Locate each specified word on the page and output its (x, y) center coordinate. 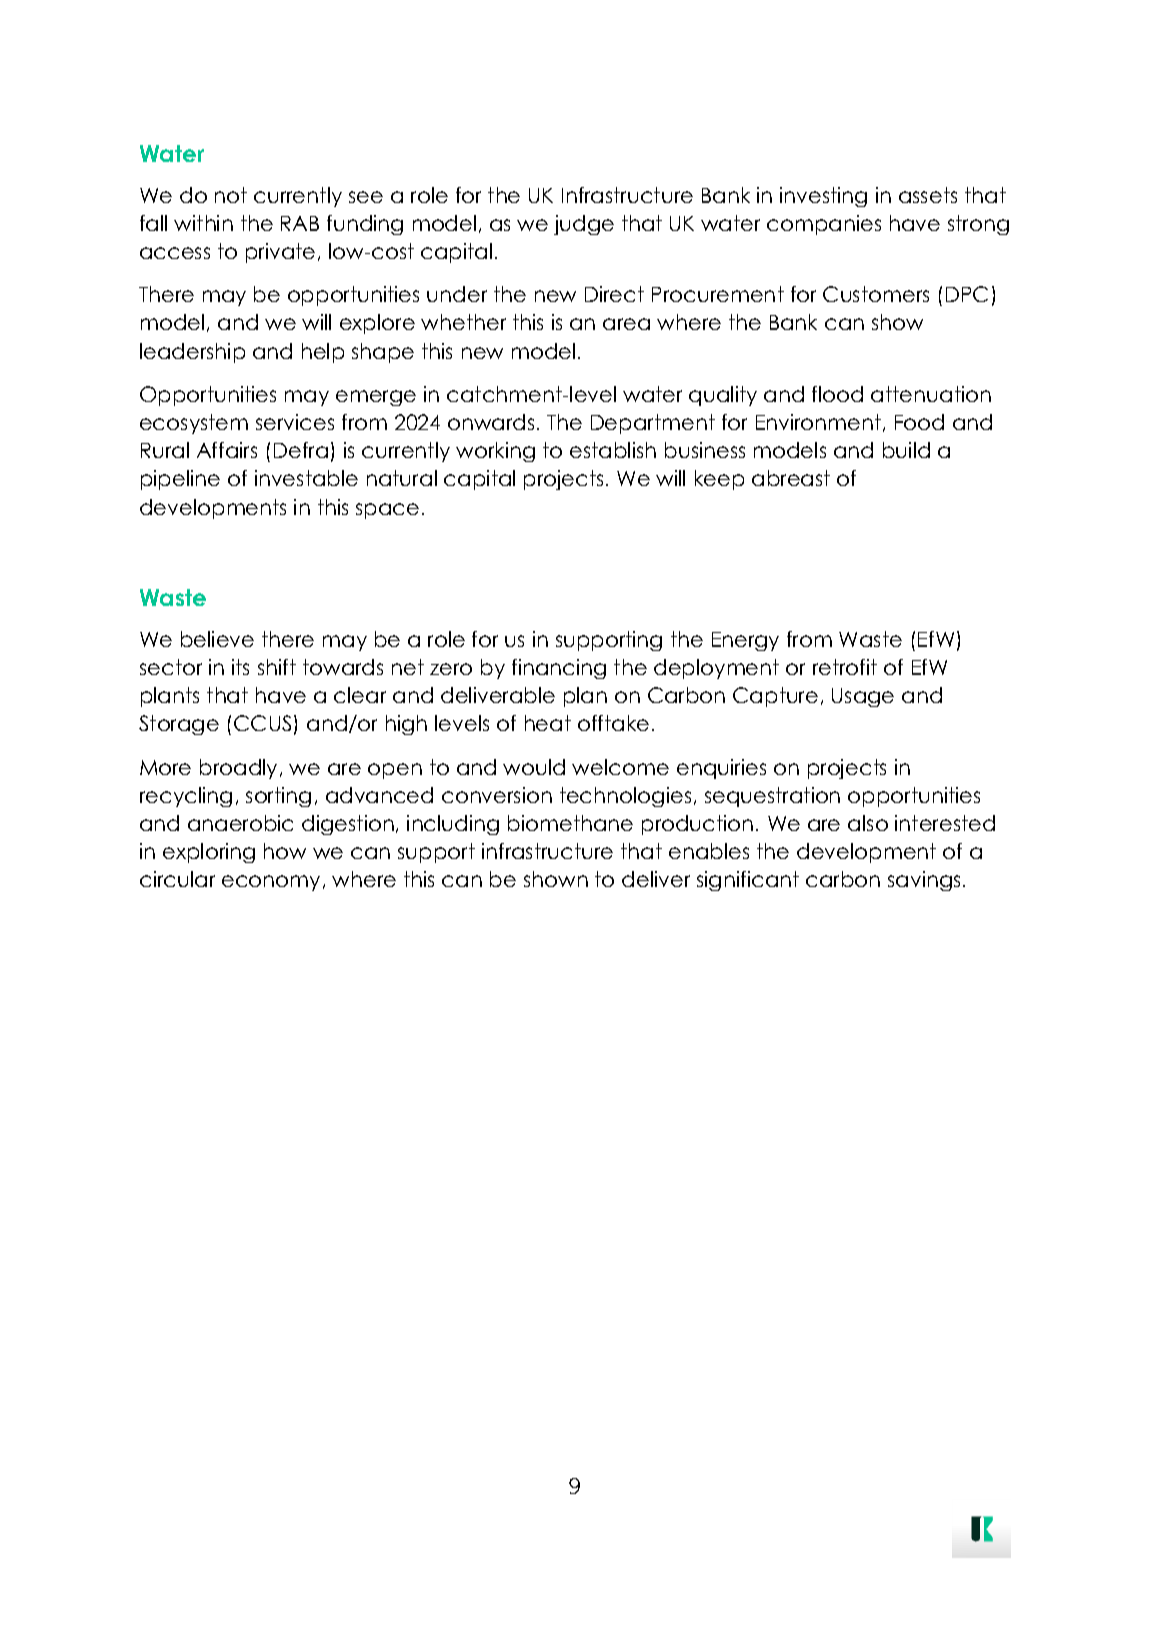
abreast (791, 478)
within (203, 223)
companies (824, 225)
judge (584, 225)
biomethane (570, 823)
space (387, 511)
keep (719, 480)
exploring (209, 853)
